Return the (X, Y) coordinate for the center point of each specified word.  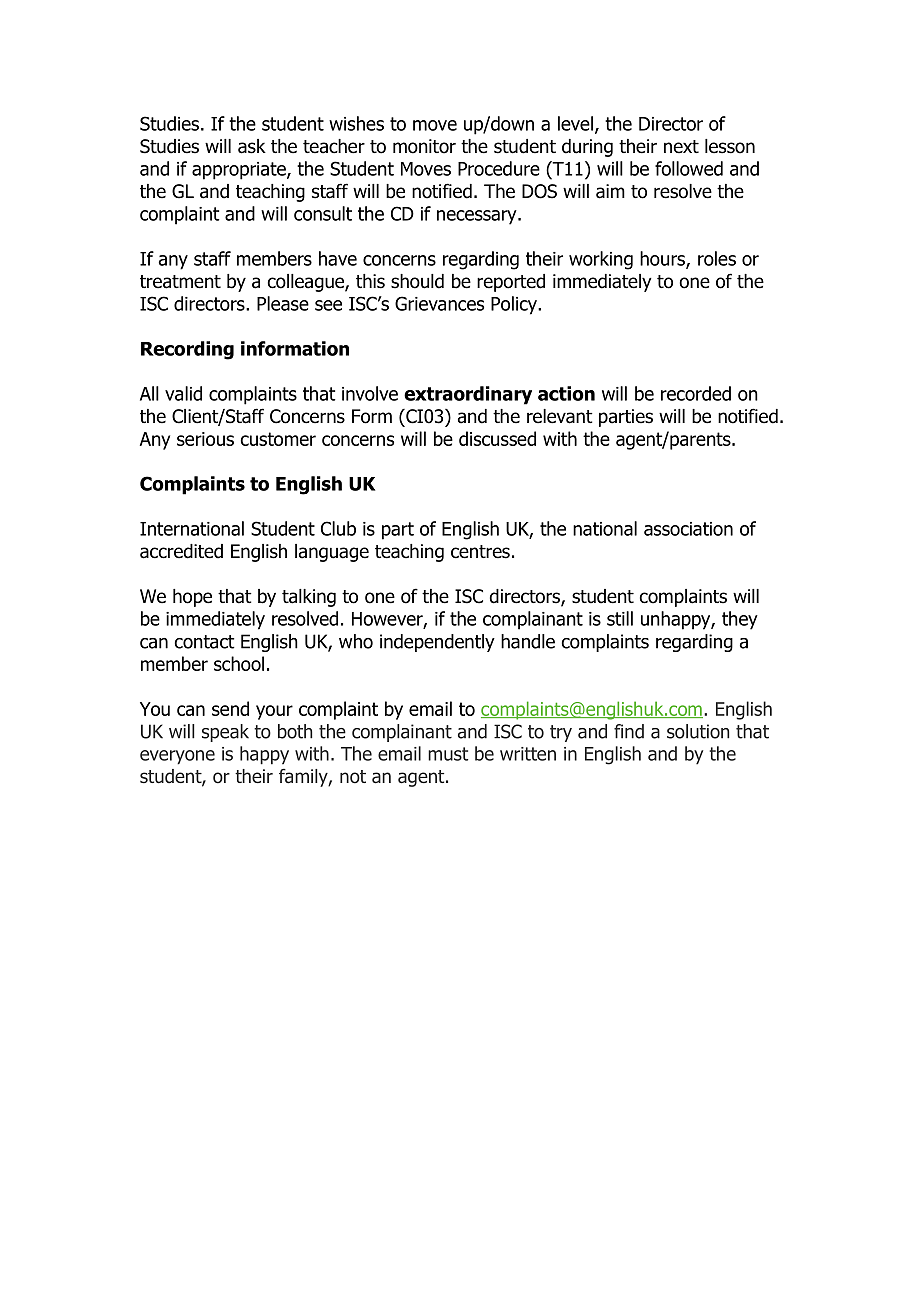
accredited (181, 551)
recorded (696, 393)
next (681, 147)
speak (225, 733)
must (448, 754)
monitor (424, 146)
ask (252, 146)
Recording (187, 350)
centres (480, 552)
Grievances (439, 303)
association (688, 529)
